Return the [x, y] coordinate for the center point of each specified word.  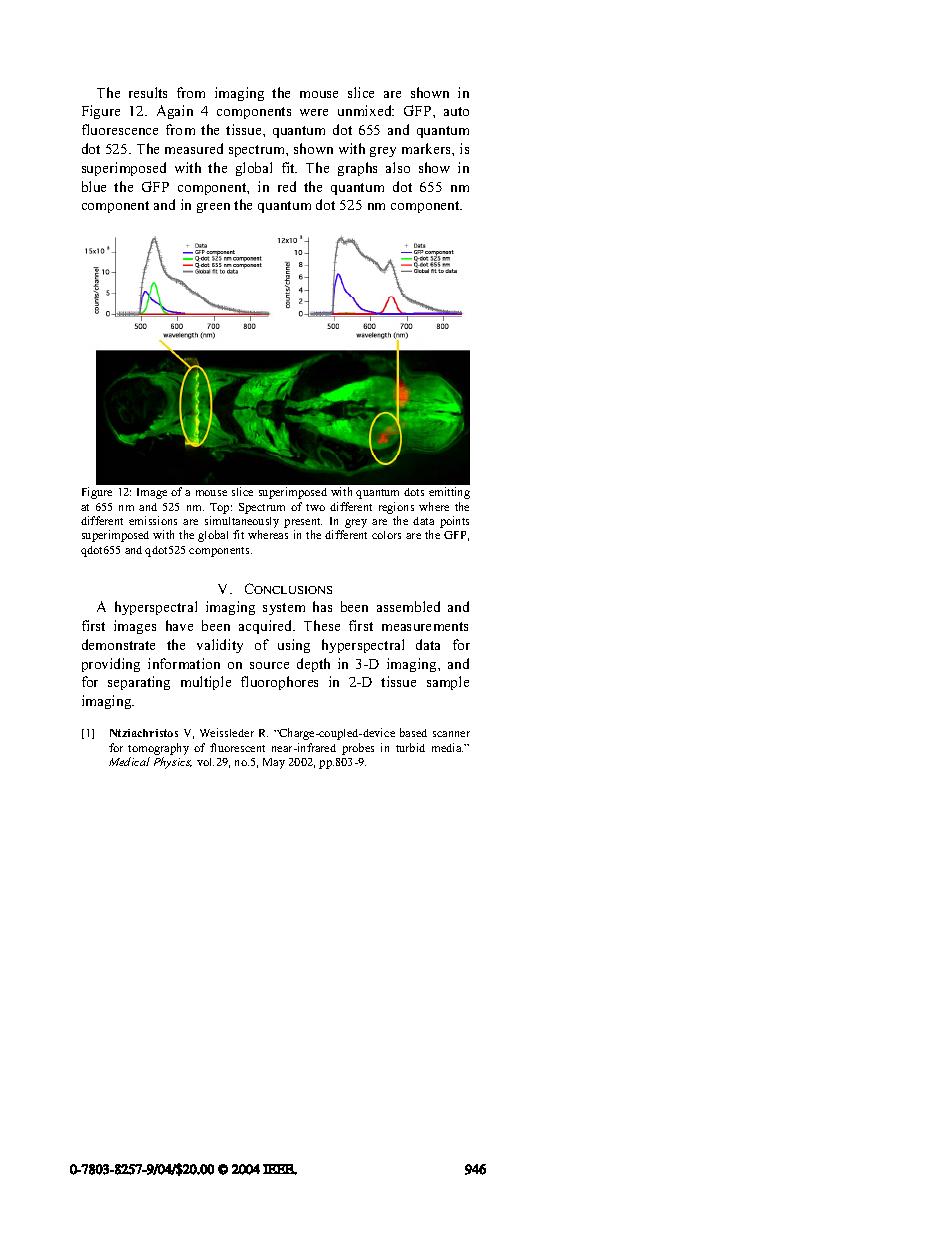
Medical [129, 761]
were [314, 112]
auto [456, 111]
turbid [410, 747]
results [148, 92]
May [274, 763]
